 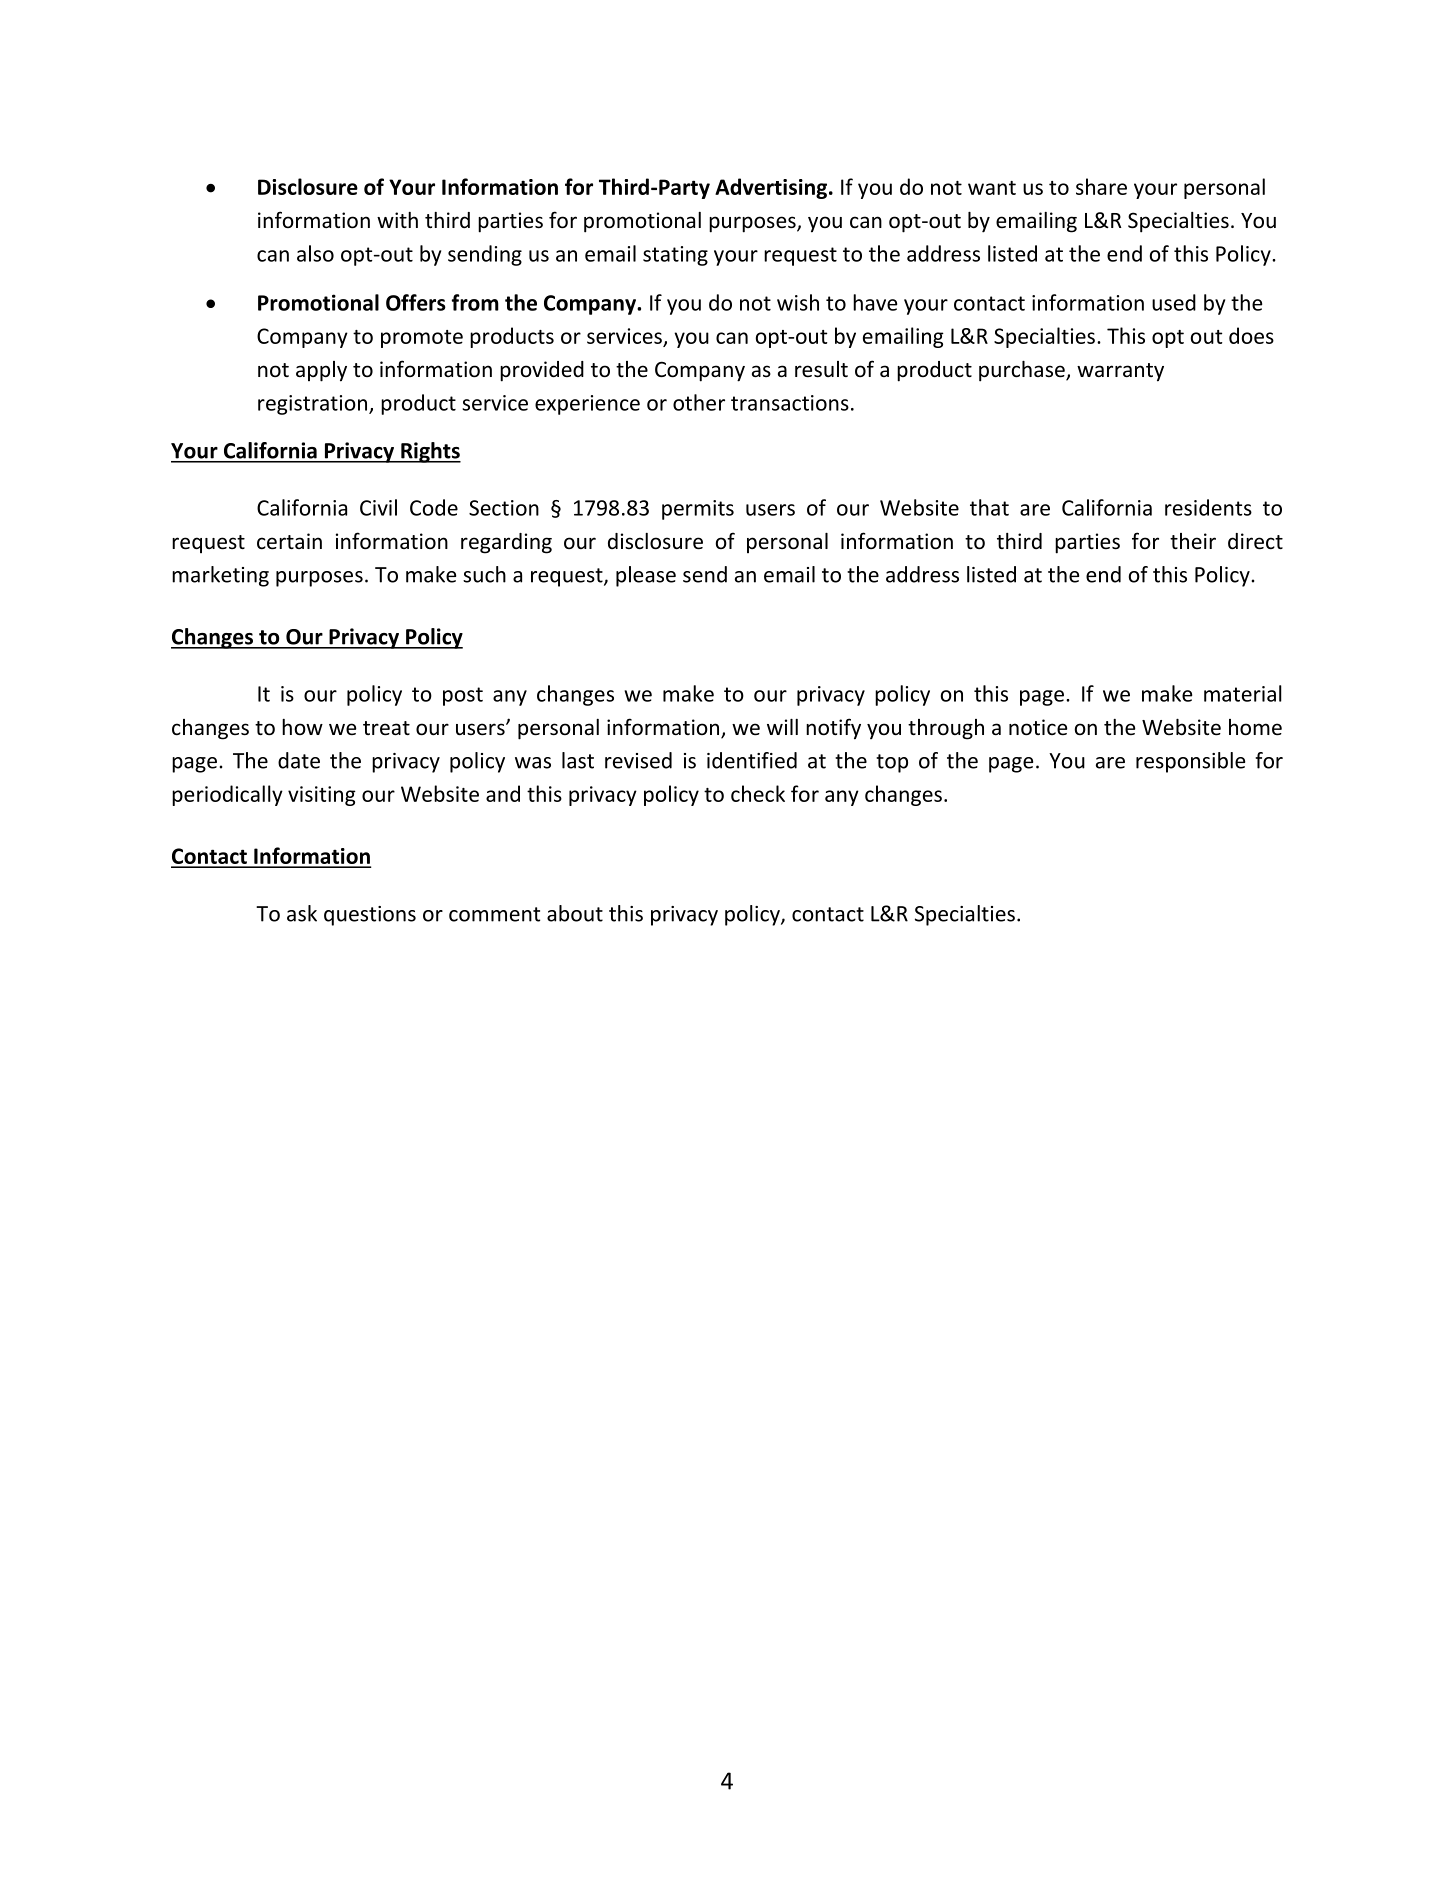 I want to click on warranty, so click(x=1120, y=372).
